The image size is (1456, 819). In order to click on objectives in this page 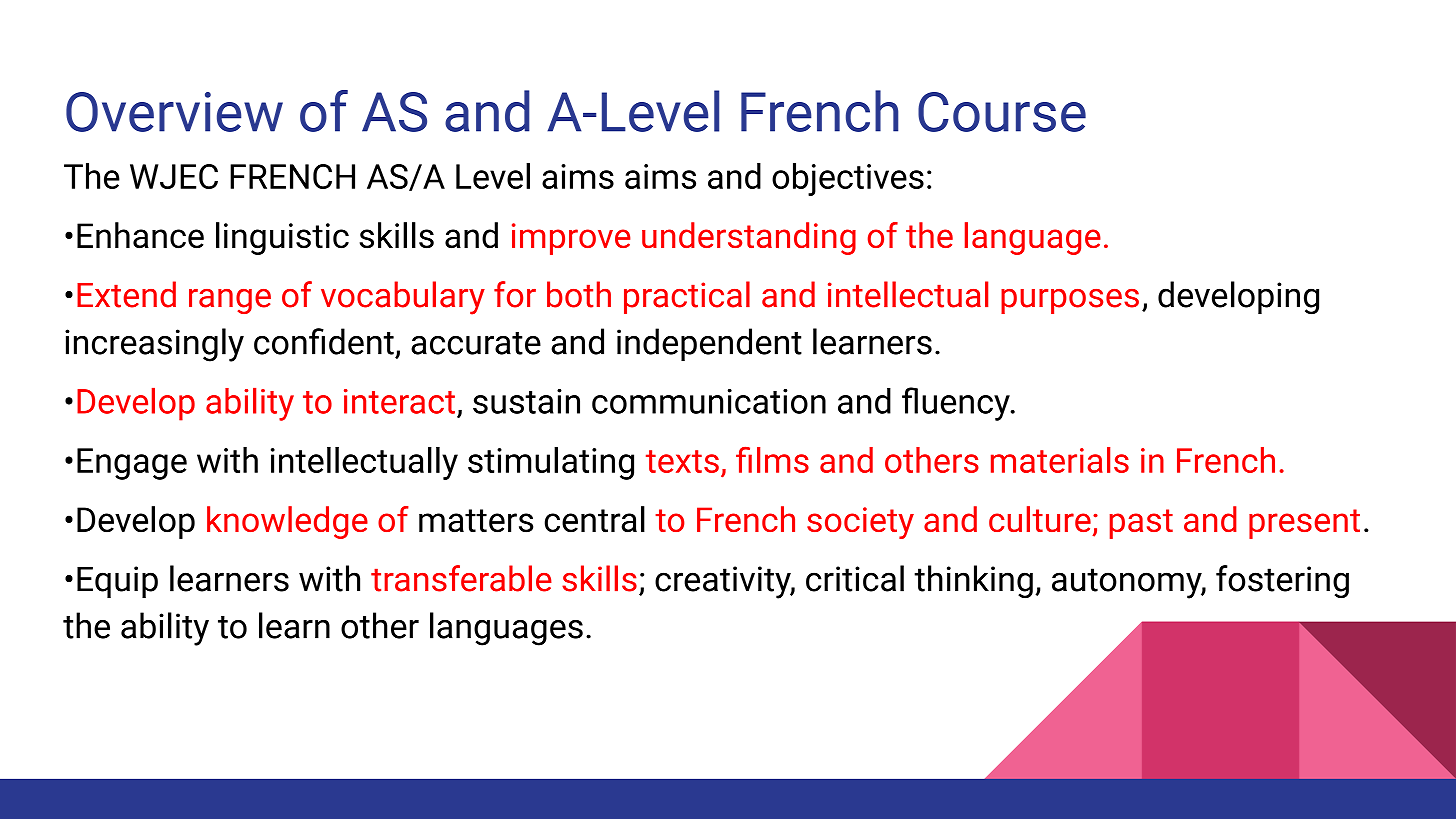, I will do `click(848, 179)`.
